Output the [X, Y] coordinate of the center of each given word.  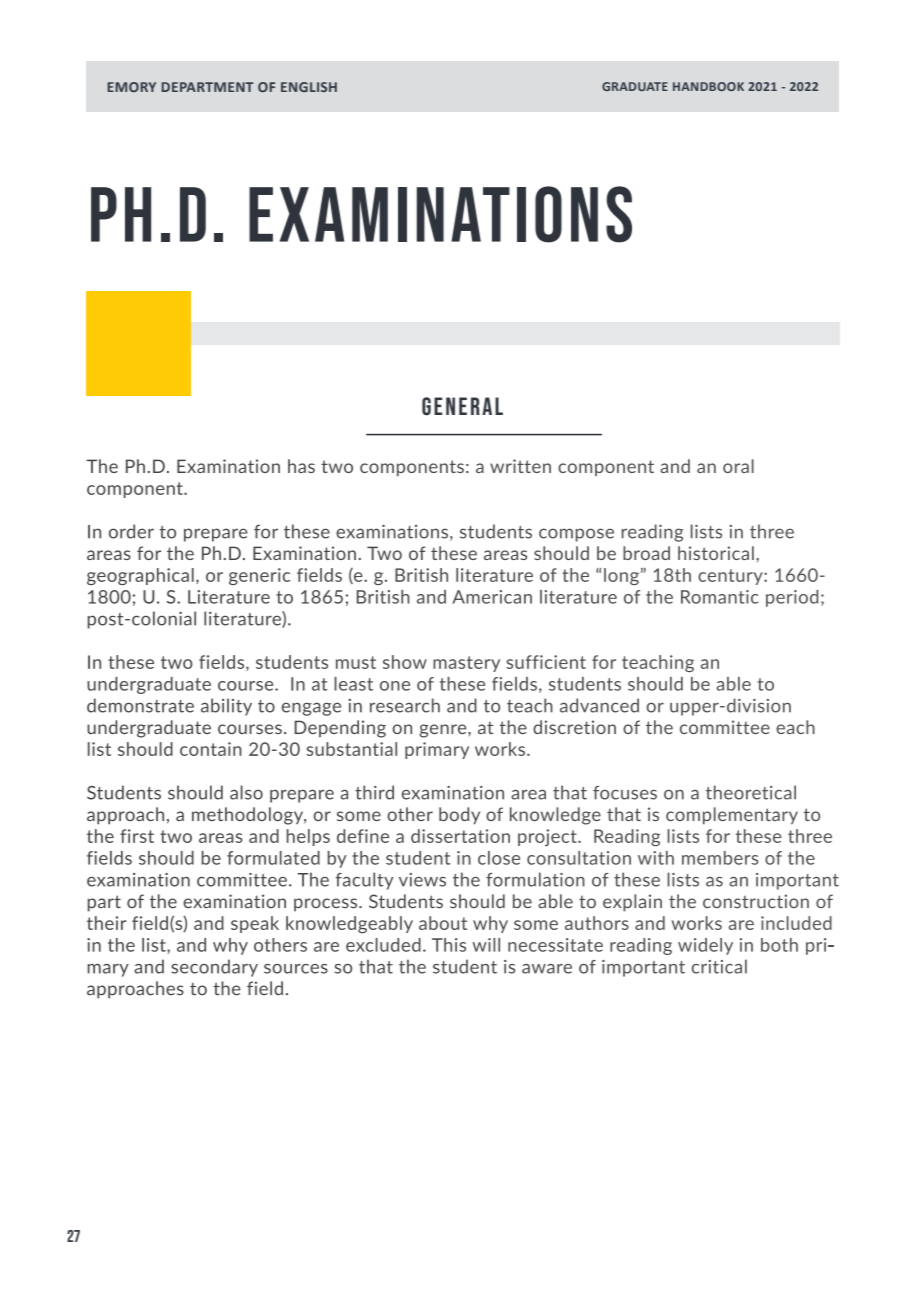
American [492, 597]
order [131, 531]
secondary [214, 968]
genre [444, 731]
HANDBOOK [708, 86]
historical [716, 553]
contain [211, 749]
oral [738, 466]
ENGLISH [309, 87]
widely [705, 946]
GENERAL [462, 406]
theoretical [751, 792]
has [301, 466]
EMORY [131, 87]
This [449, 945]
